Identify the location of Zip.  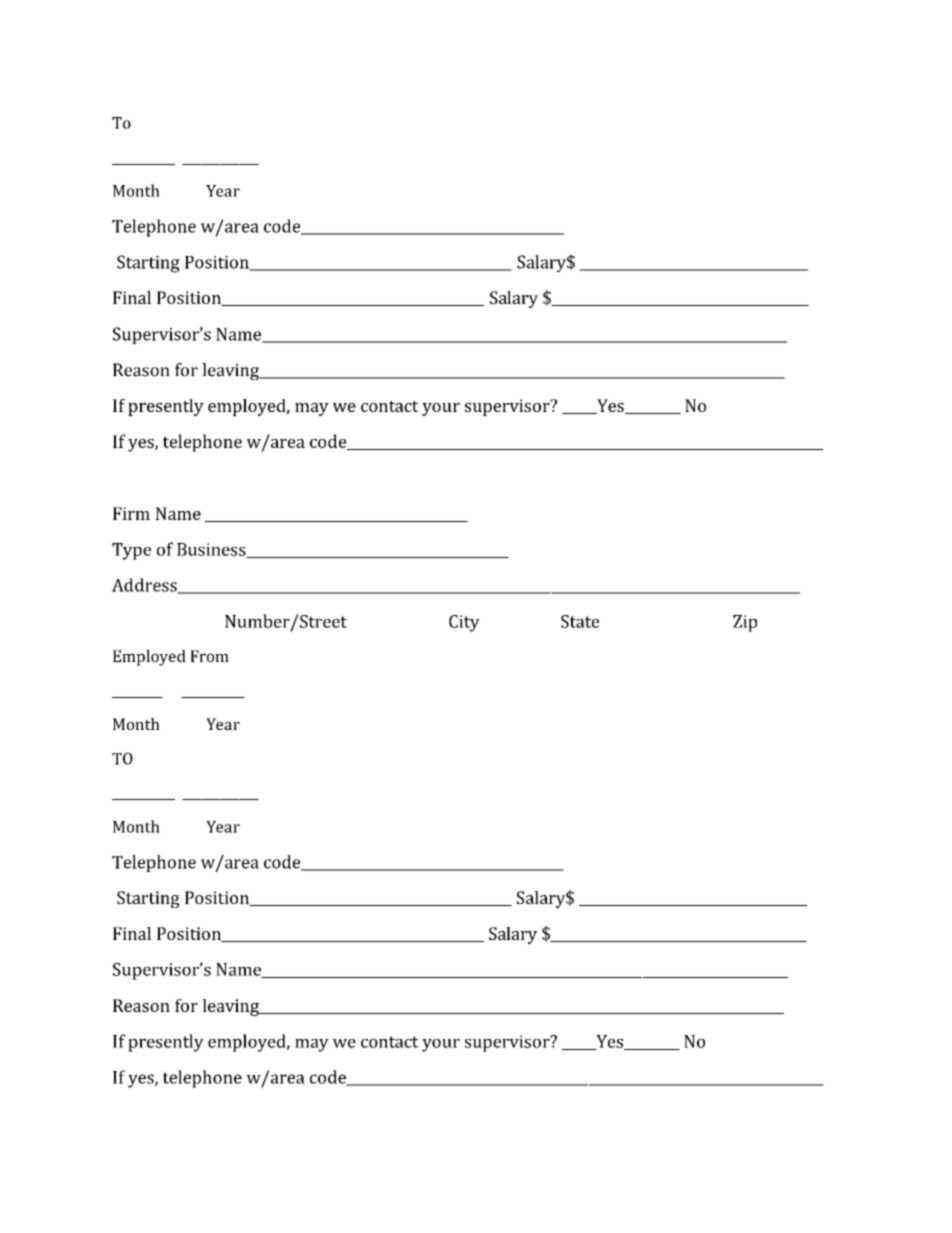
(745, 623).
